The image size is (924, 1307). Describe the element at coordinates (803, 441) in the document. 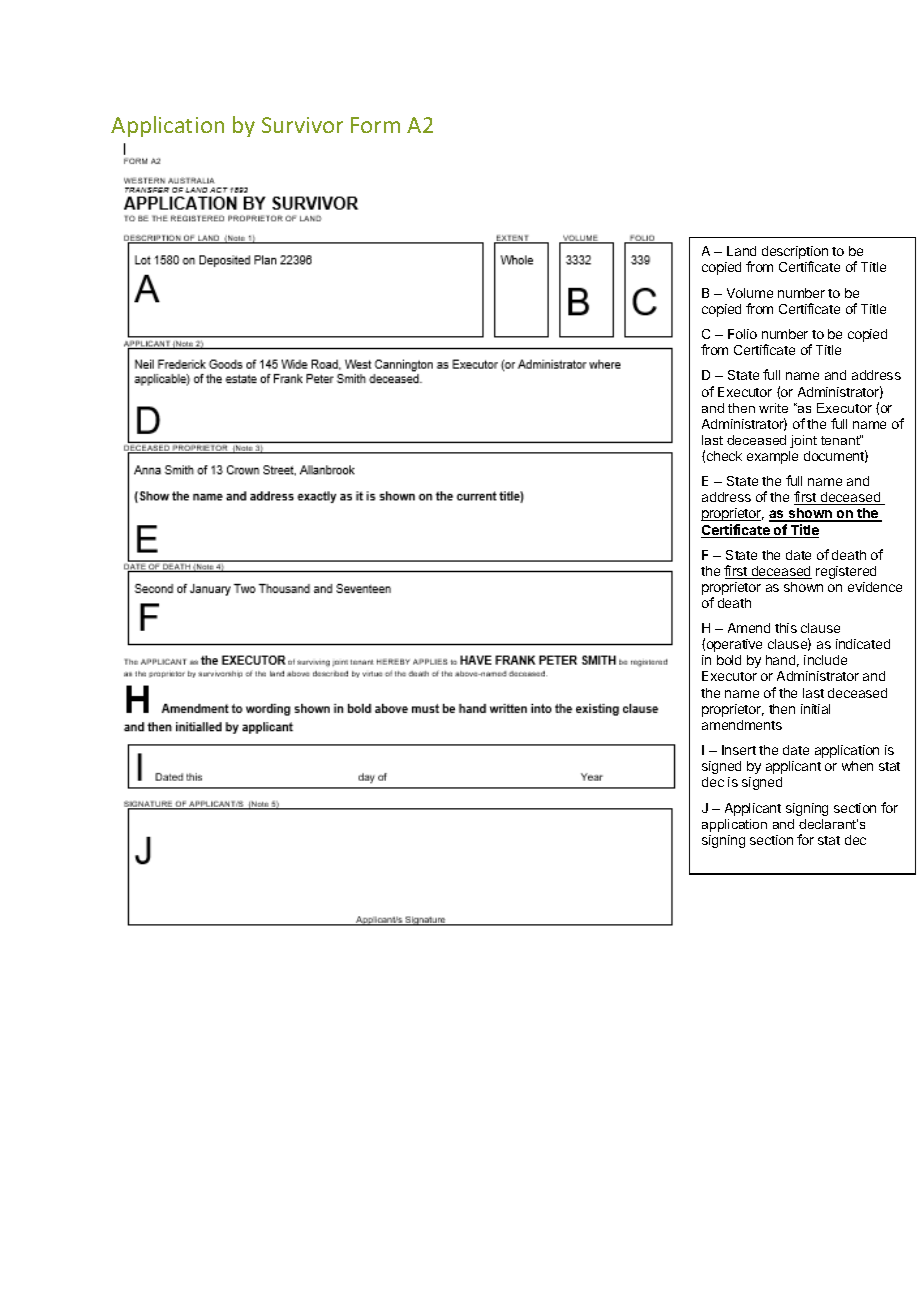

I see `joint` at that location.
